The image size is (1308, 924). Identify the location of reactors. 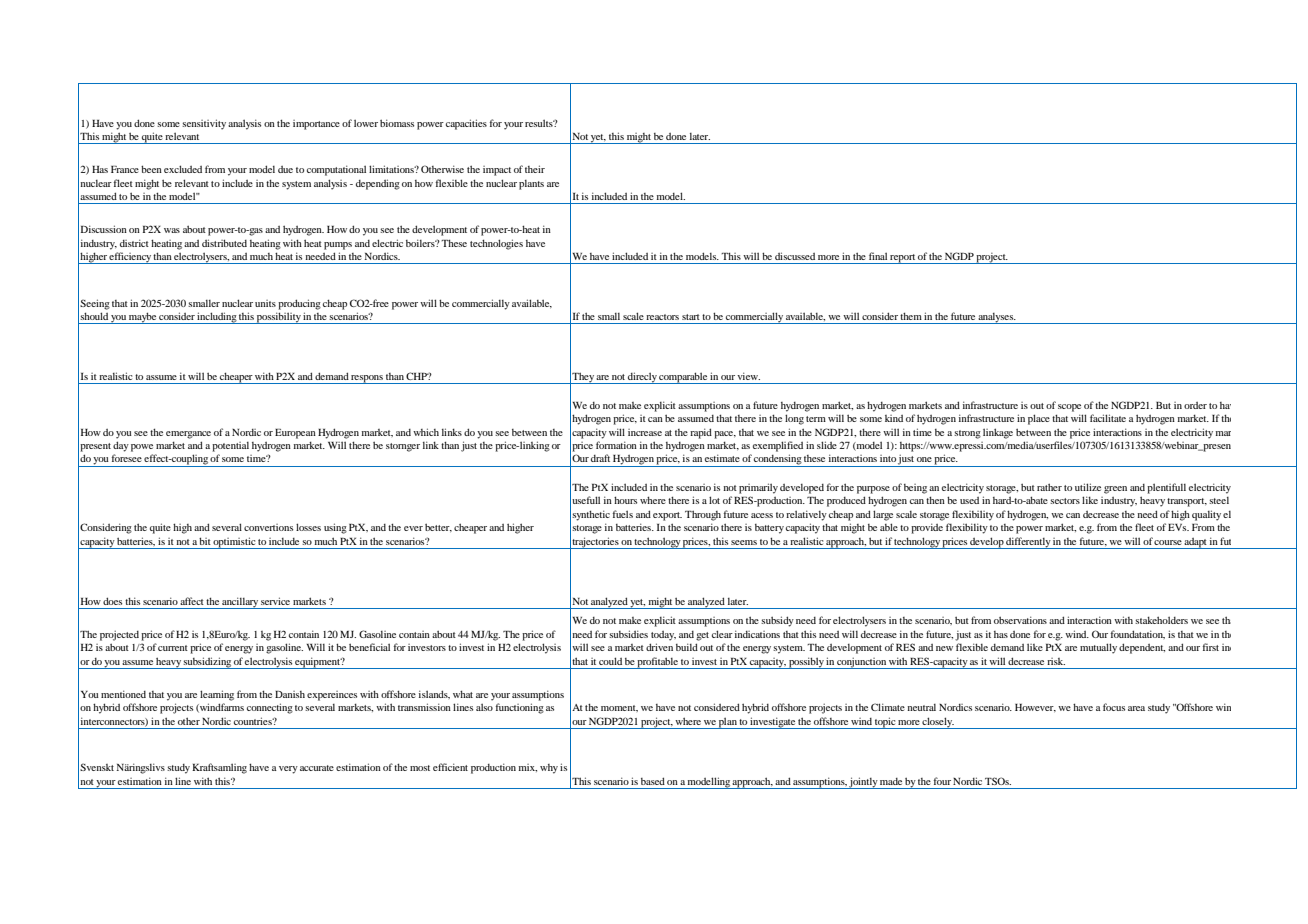
(662, 317).
